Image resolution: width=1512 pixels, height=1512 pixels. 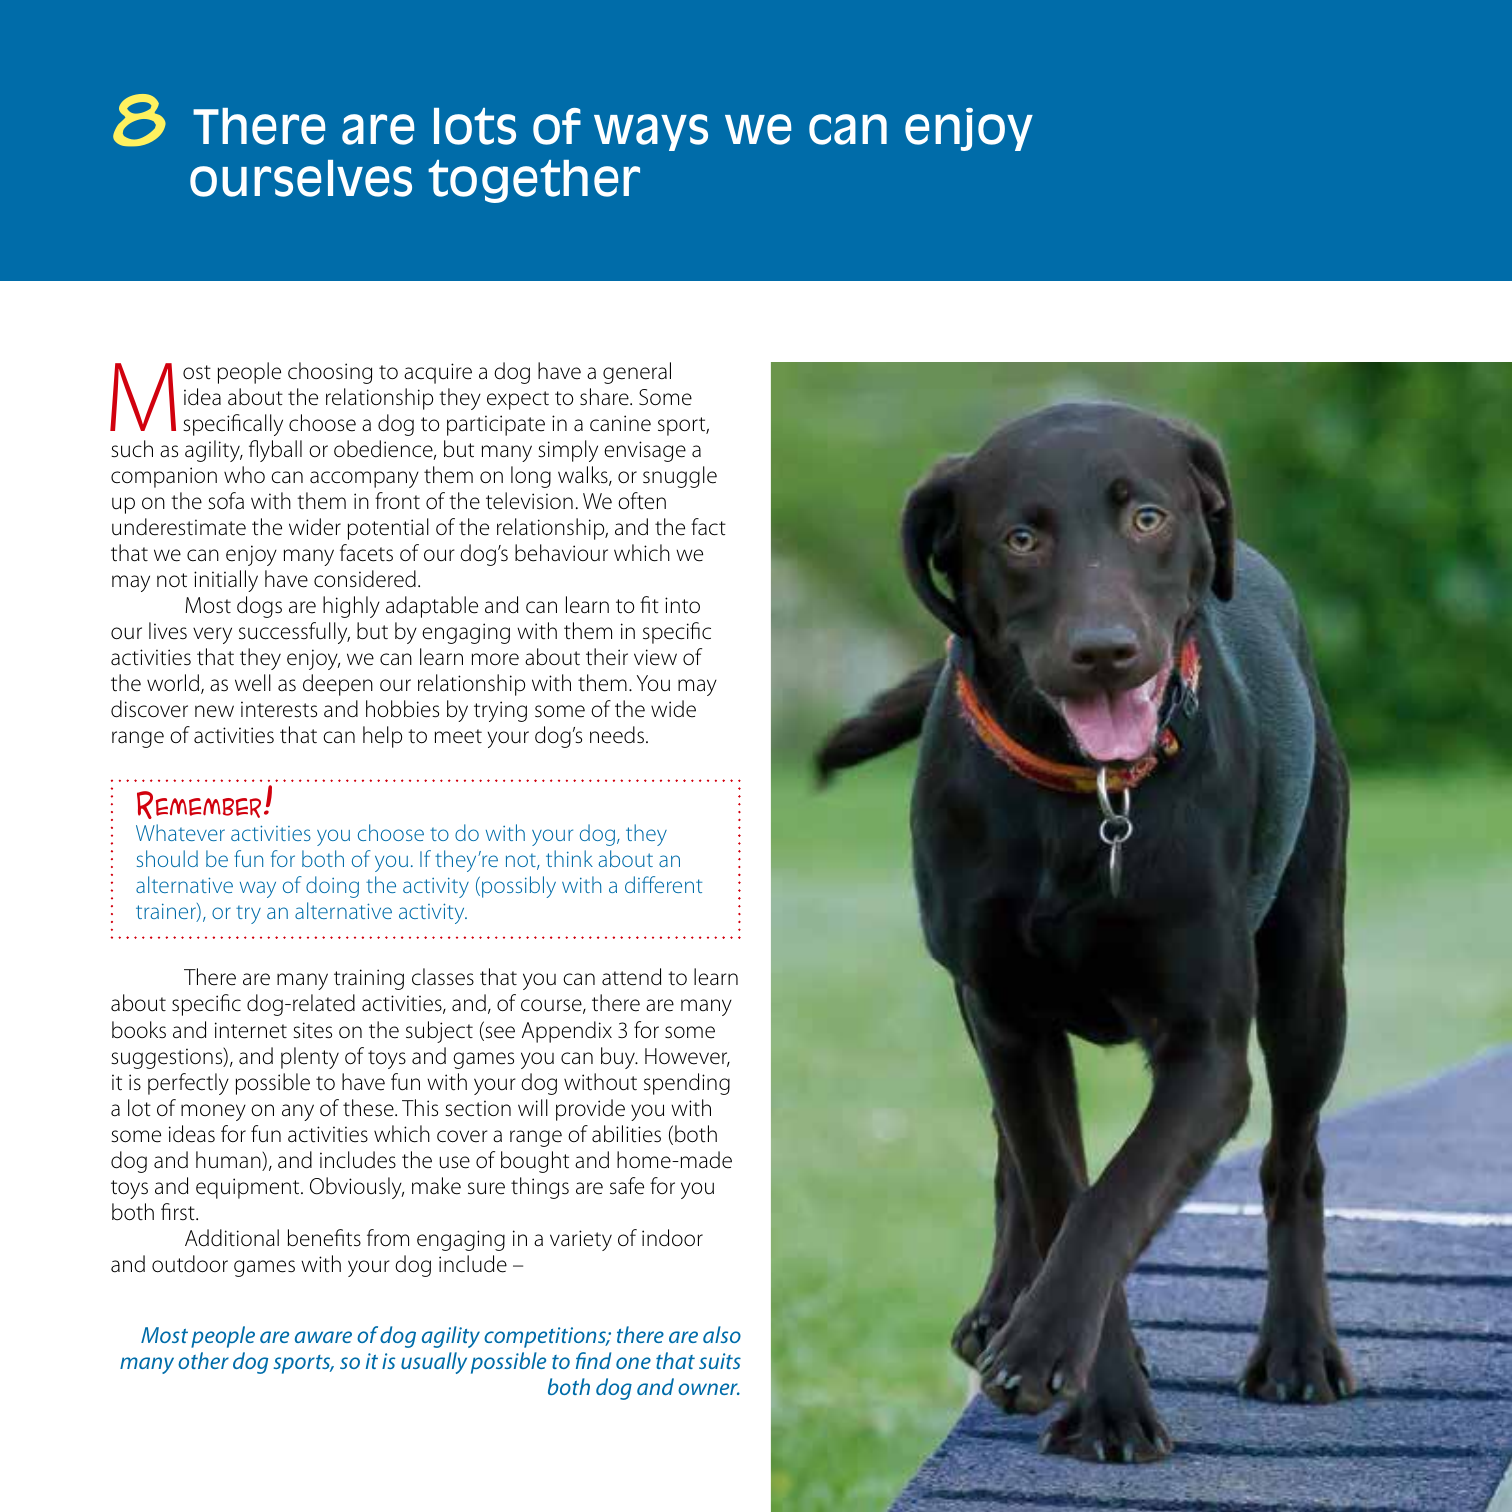 What do you see at coordinates (475, 126) in the image?
I see `lots` at bounding box center [475, 126].
